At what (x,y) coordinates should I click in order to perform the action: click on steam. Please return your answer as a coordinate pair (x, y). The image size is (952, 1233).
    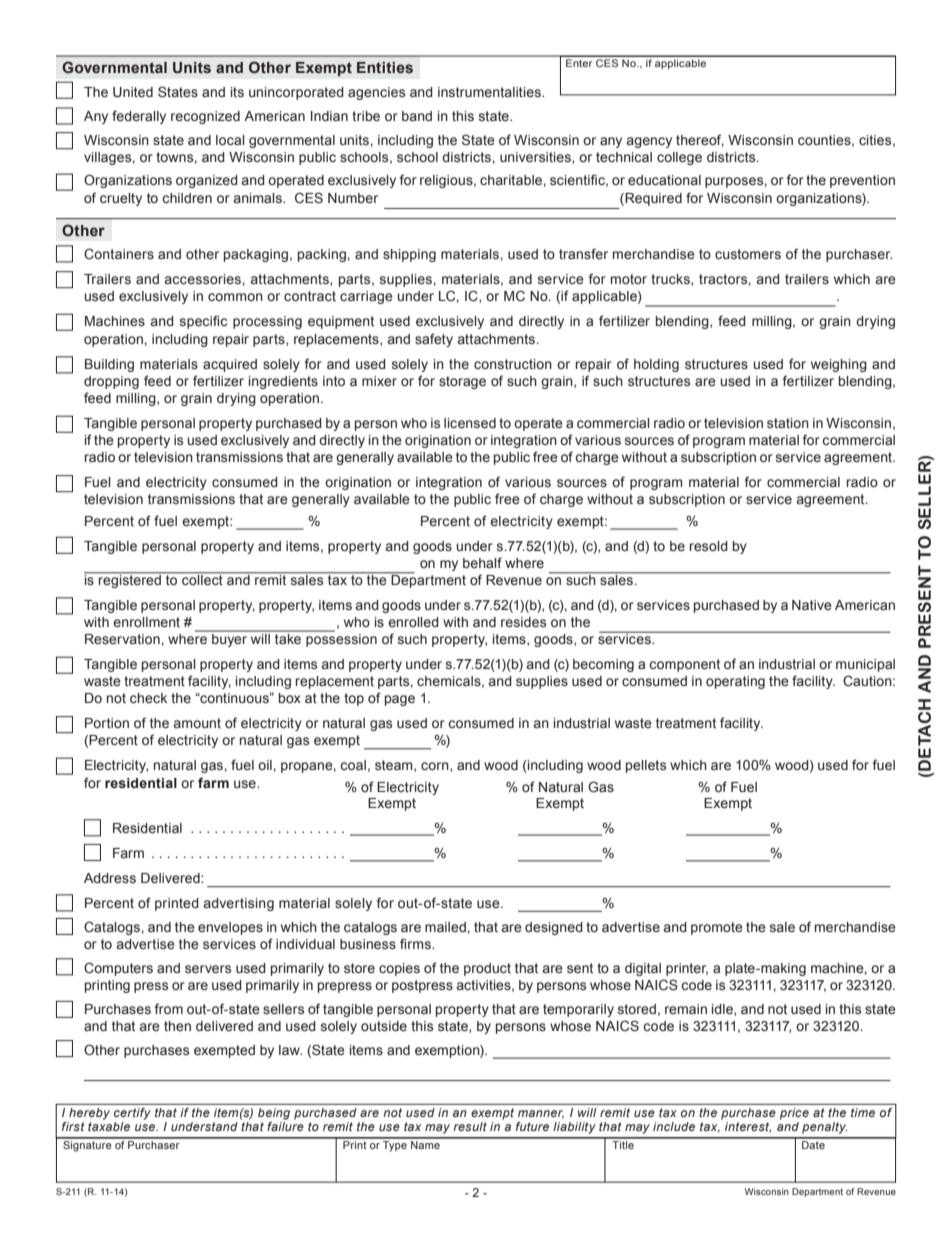
    Looking at the image, I should click on (395, 766).
